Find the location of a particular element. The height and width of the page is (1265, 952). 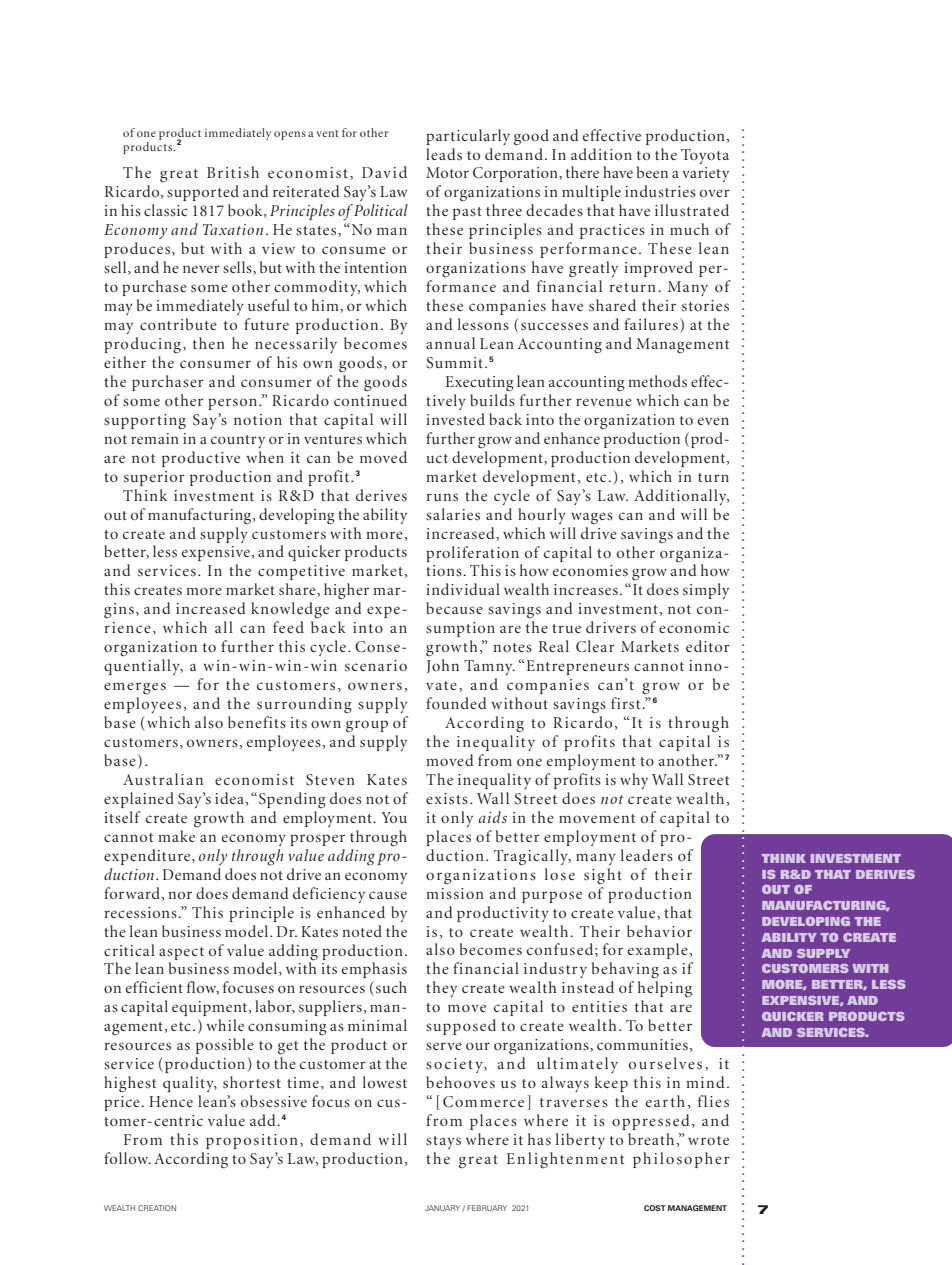

FEBRUARY is located at coordinates (487, 1208).
